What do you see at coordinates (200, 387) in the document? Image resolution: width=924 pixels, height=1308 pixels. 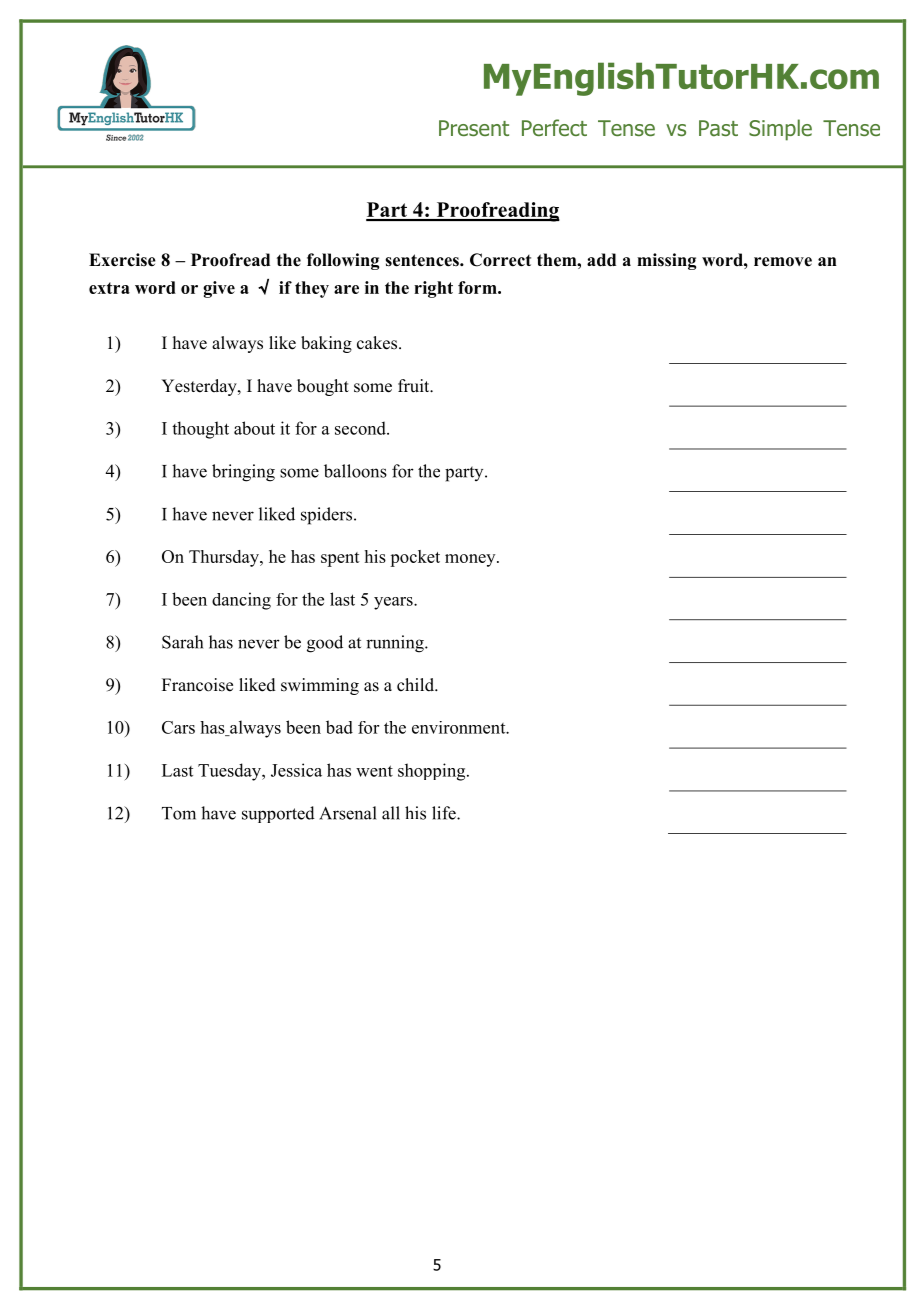 I see `Yesterday` at bounding box center [200, 387].
